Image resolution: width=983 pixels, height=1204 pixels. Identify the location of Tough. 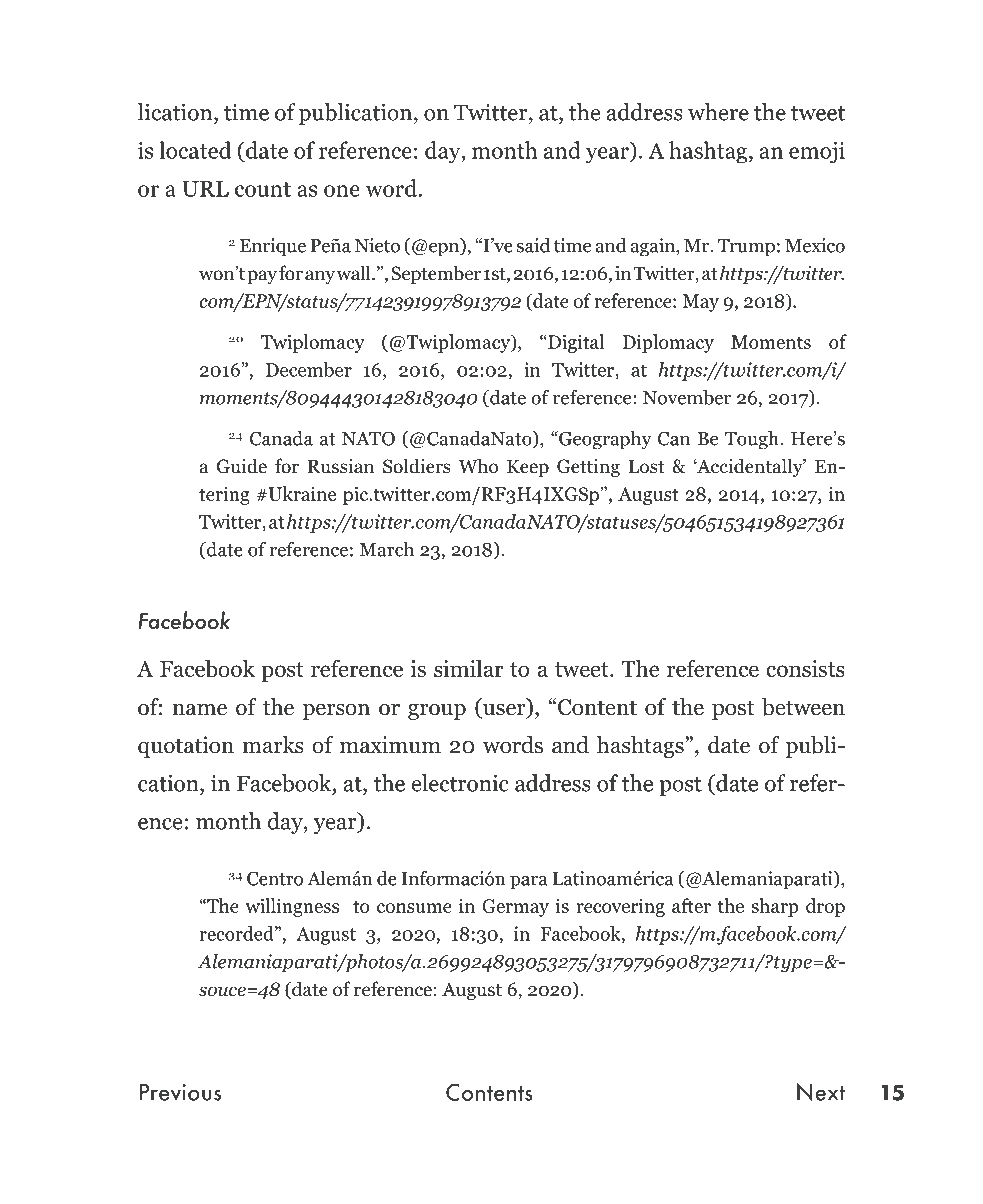
(753, 440).
